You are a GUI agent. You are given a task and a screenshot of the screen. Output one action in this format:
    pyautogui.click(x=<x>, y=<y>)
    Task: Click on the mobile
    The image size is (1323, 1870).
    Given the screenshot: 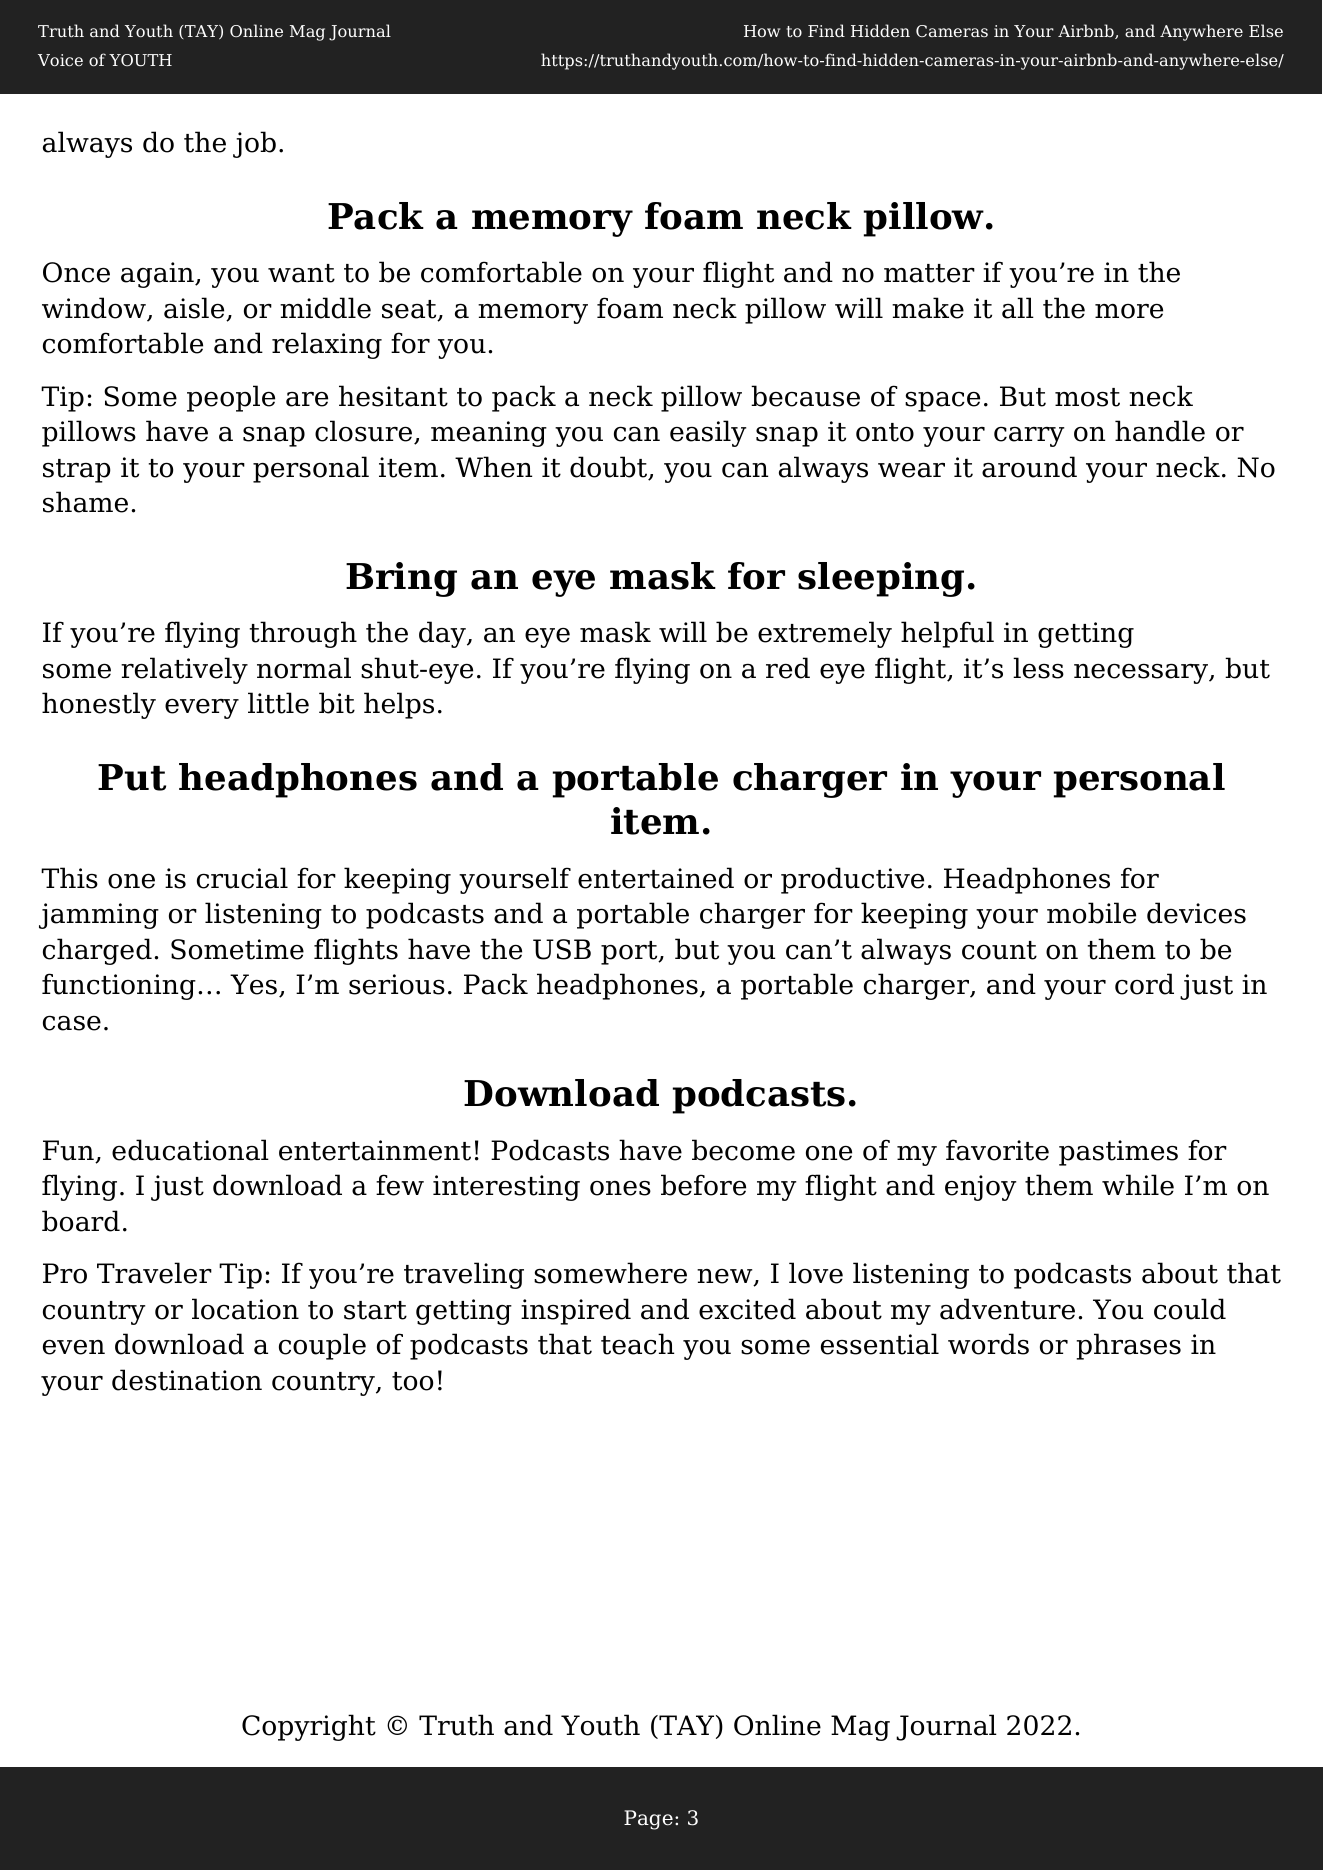 What is the action you would take?
    pyautogui.click(x=1091, y=913)
